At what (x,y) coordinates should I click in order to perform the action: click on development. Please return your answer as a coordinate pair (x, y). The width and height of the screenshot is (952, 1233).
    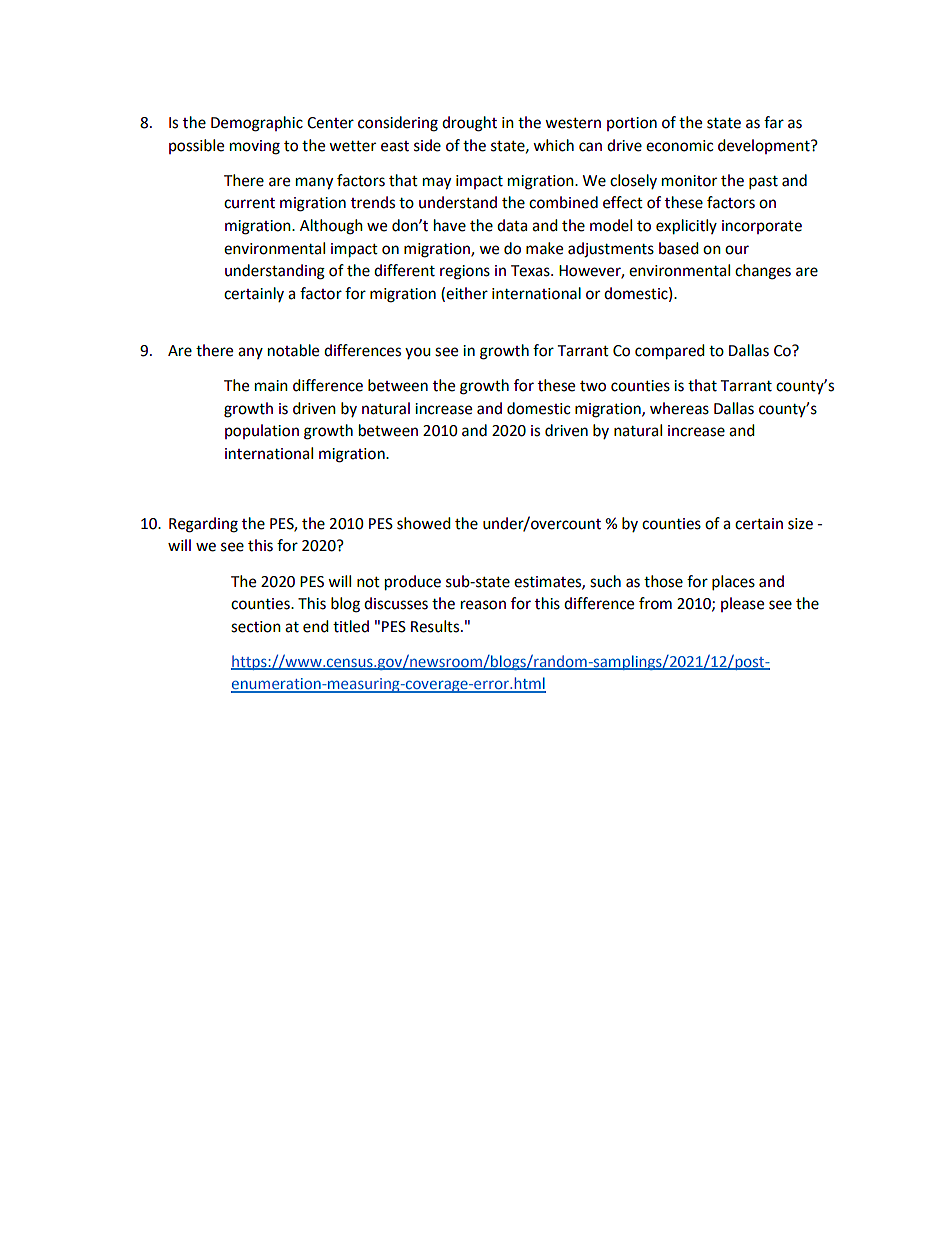
    Looking at the image, I should click on (765, 146).
